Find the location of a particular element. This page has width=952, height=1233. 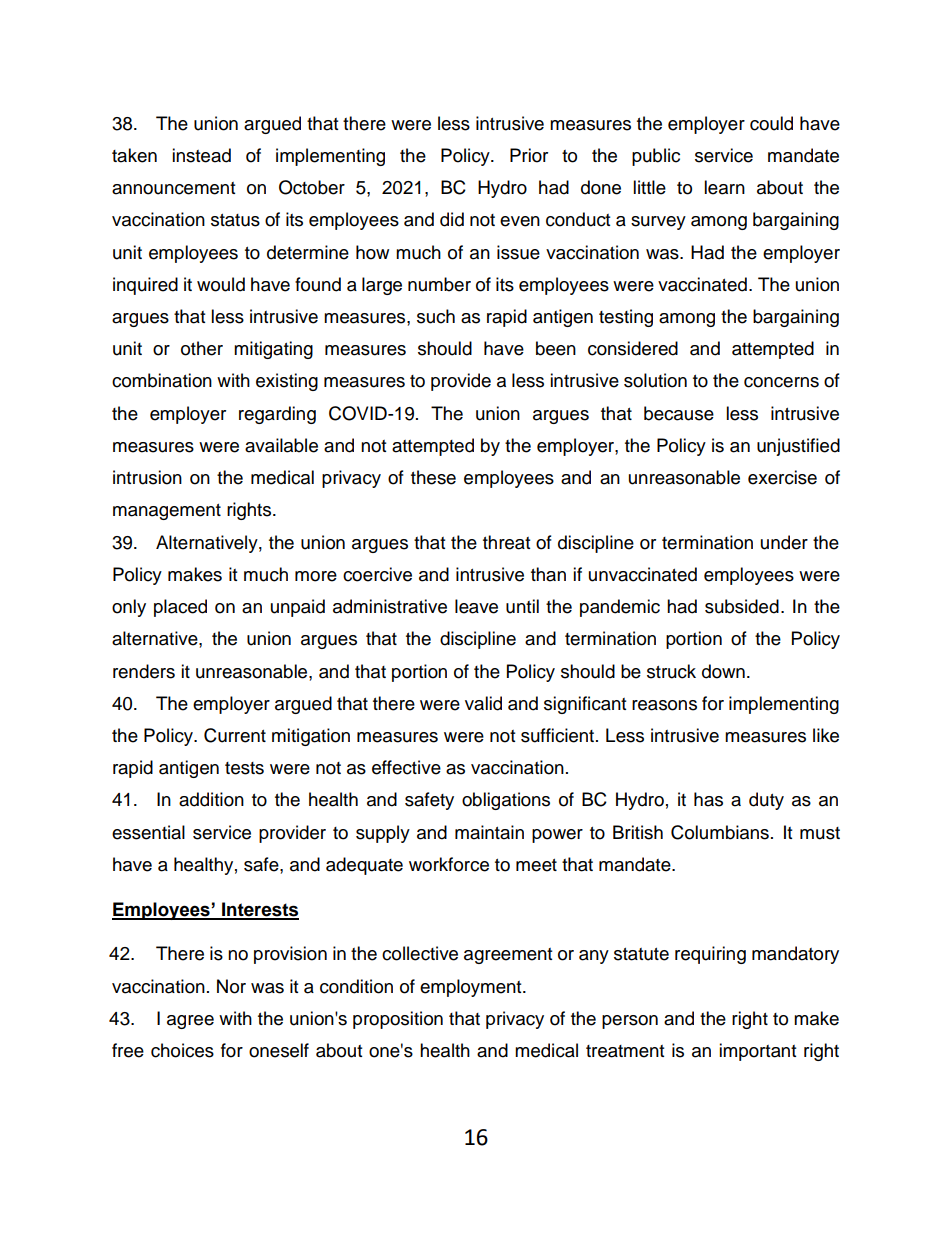

duty is located at coordinates (766, 801).
